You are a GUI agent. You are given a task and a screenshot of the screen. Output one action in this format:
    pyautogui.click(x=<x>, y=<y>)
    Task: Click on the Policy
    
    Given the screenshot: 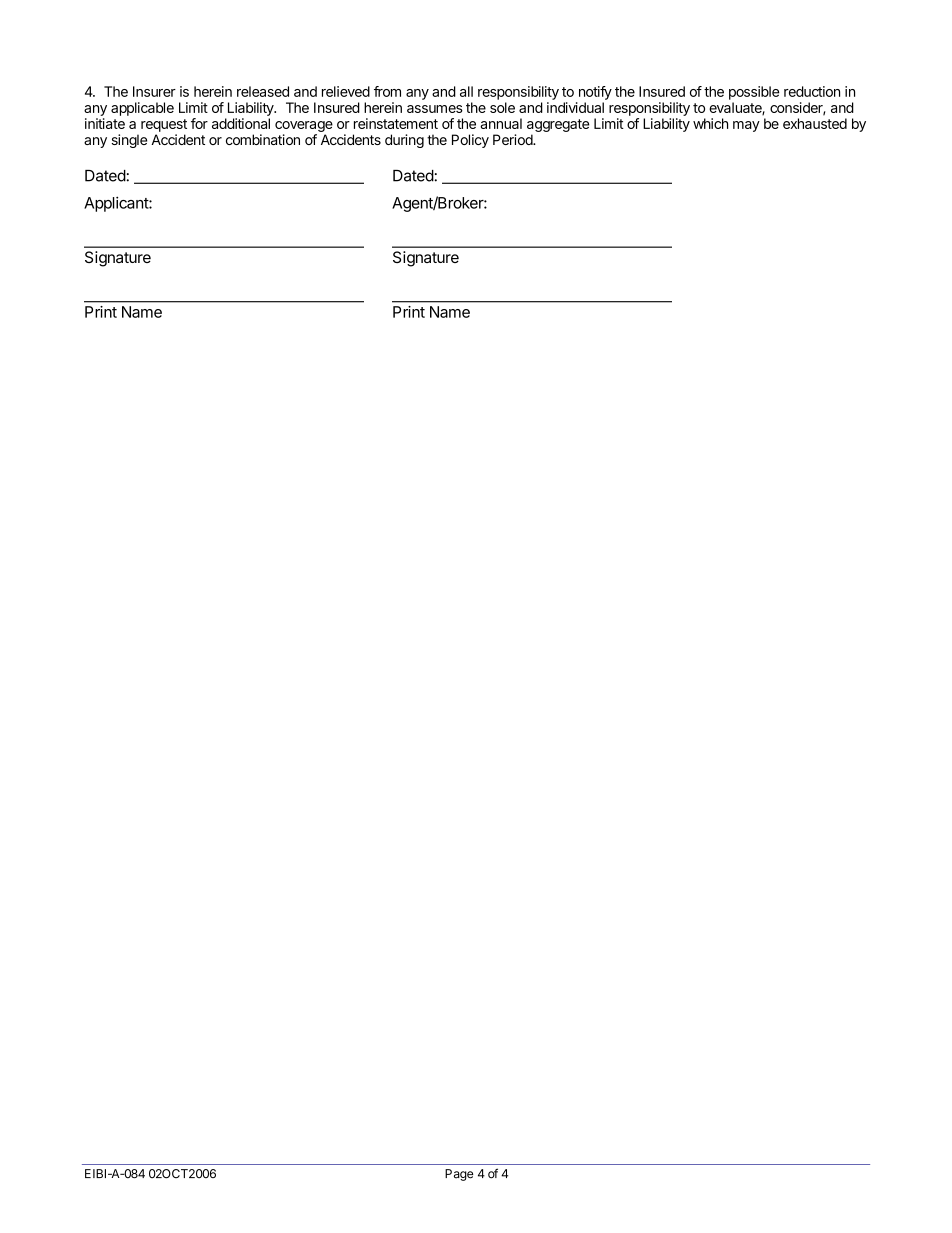 What is the action you would take?
    pyautogui.click(x=470, y=141)
